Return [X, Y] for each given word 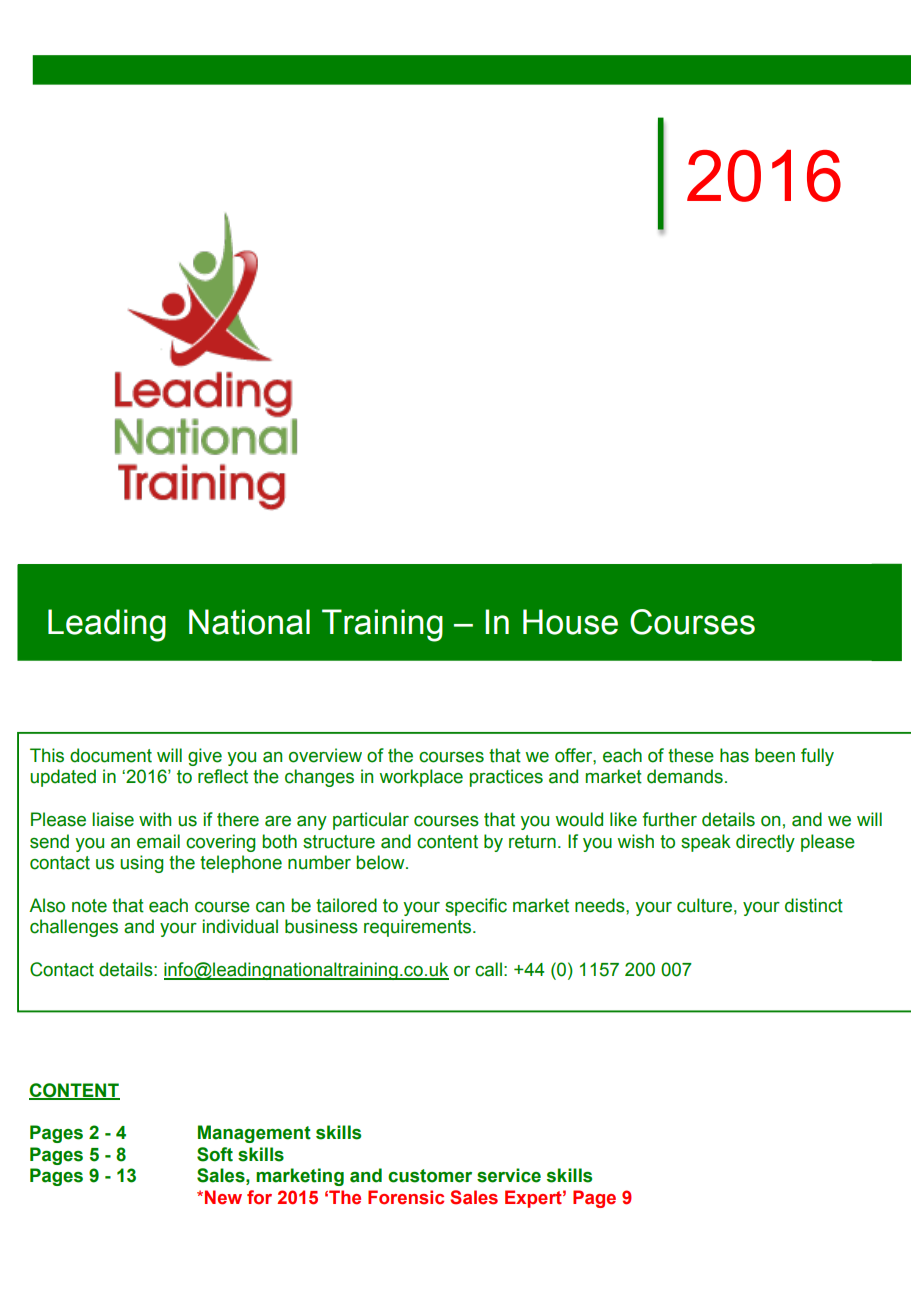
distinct [814, 905]
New [223, 1197]
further [669, 819]
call [488, 969]
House [570, 622]
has [734, 755]
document [111, 755]
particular [371, 821]
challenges [74, 928]
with [155, 819]
